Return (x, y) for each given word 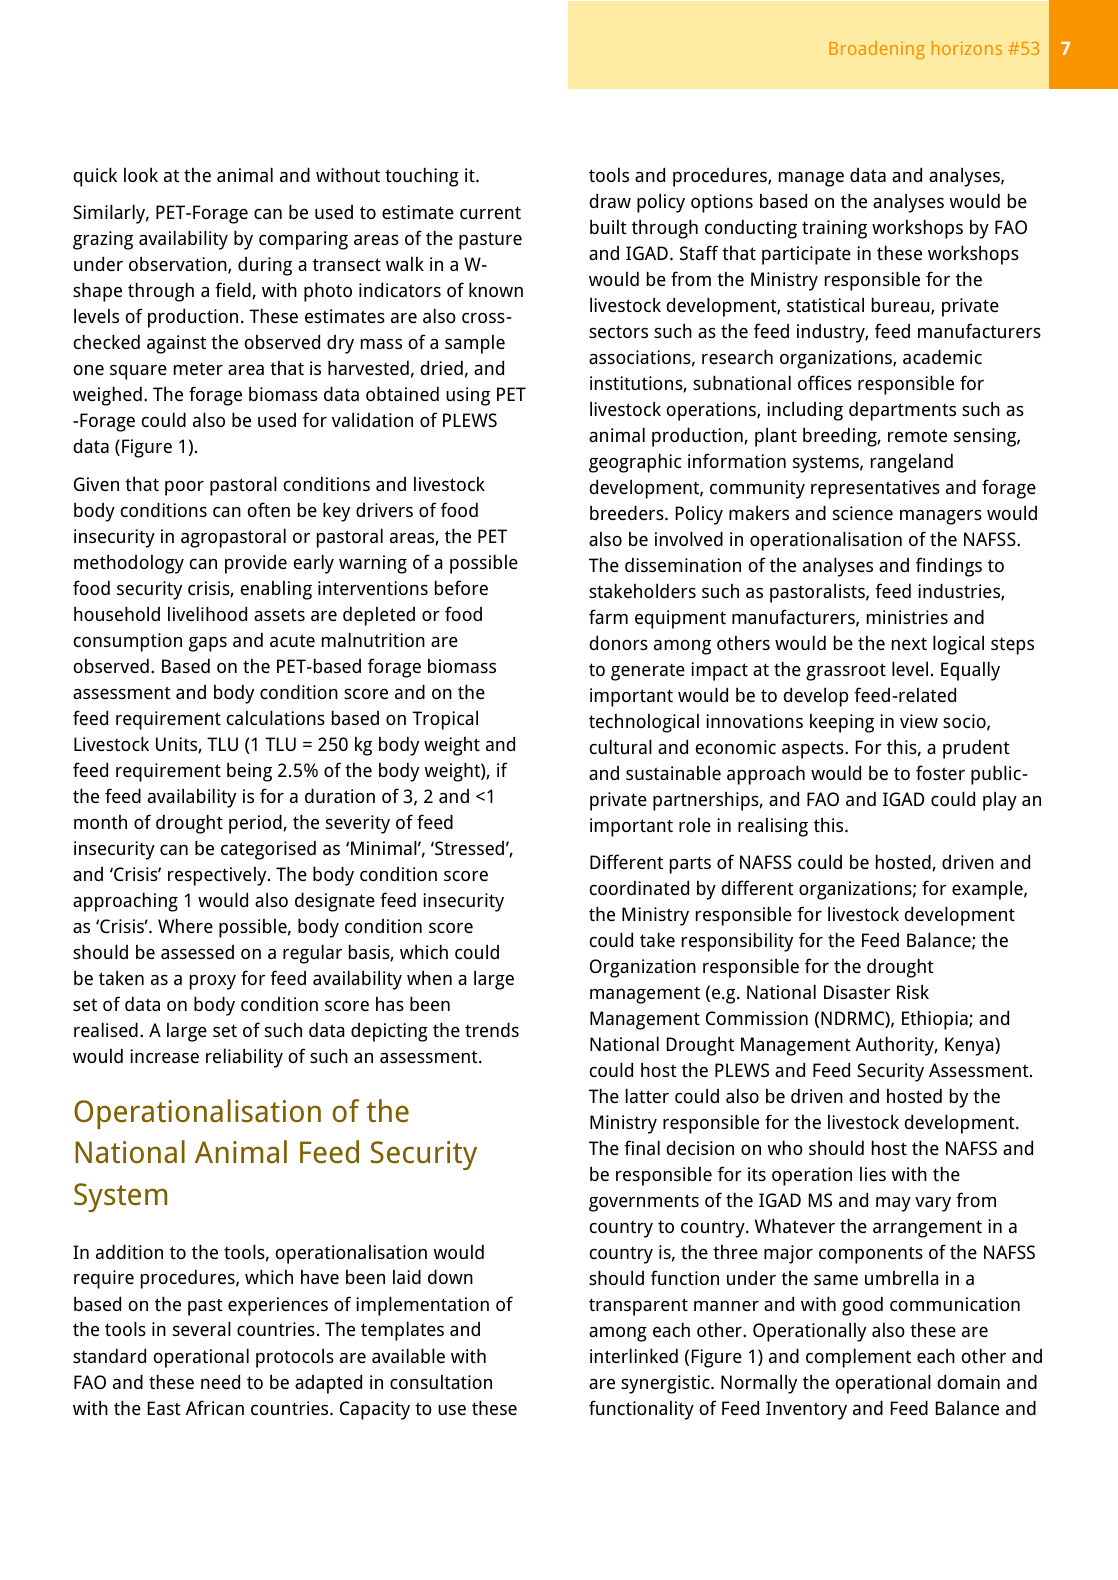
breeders (628, 512)
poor (184, 488)
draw (610, 200)
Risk (913, 991)
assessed (197, 952)
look (141, 174)
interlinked (634, 1355)
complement (858, 1358)
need (220, 1381)
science (863, 513)
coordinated (639, 887)
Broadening (877, 50)
